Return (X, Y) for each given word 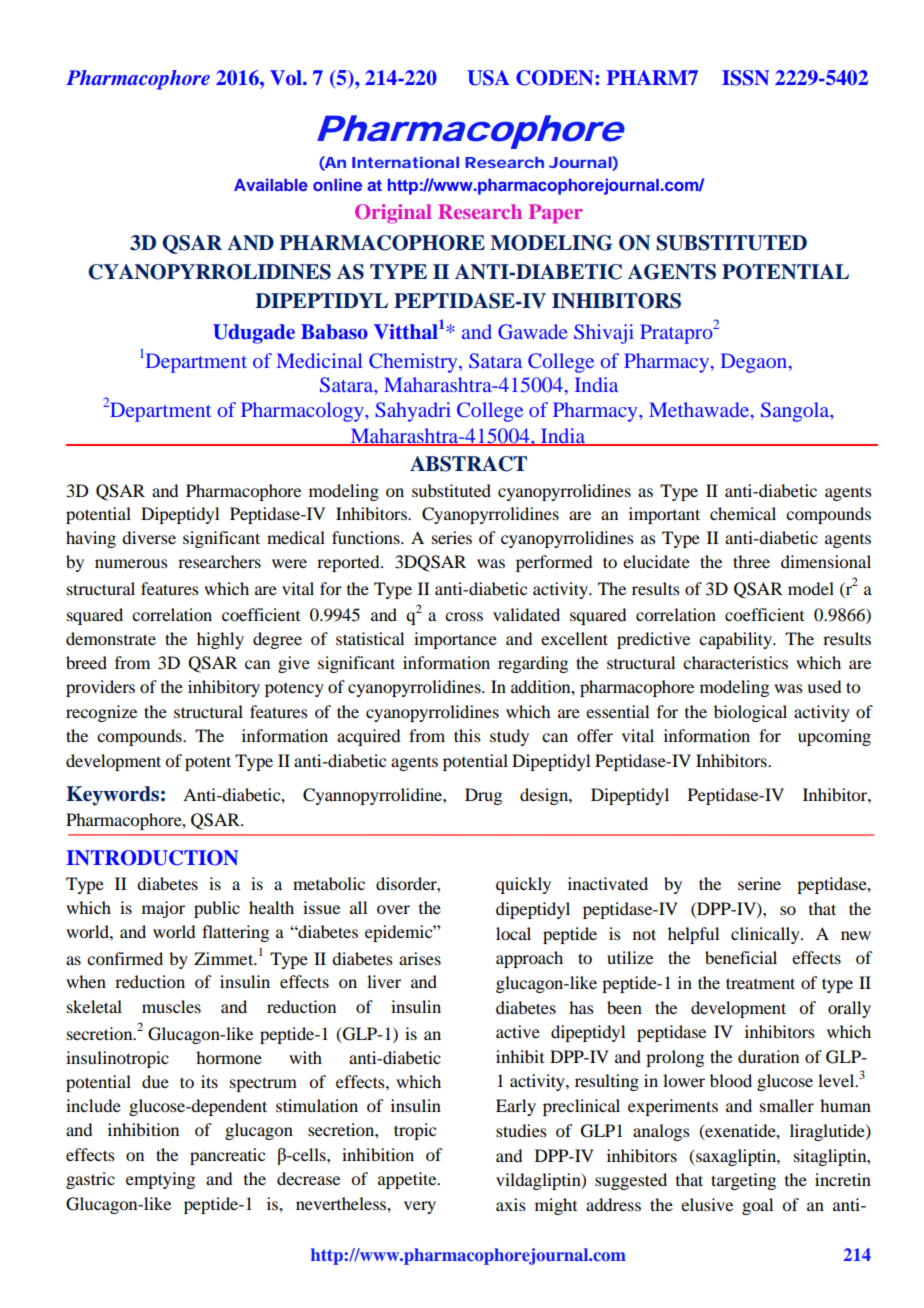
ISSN (746, 78)
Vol (287, 77)
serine (759, 883)
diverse (149, 537)
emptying (160, 1180)
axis (511, 1204)
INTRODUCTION (152, 858)
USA (488, 78)
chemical (743, 513)
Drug (483, 796)
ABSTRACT (468, 464)
